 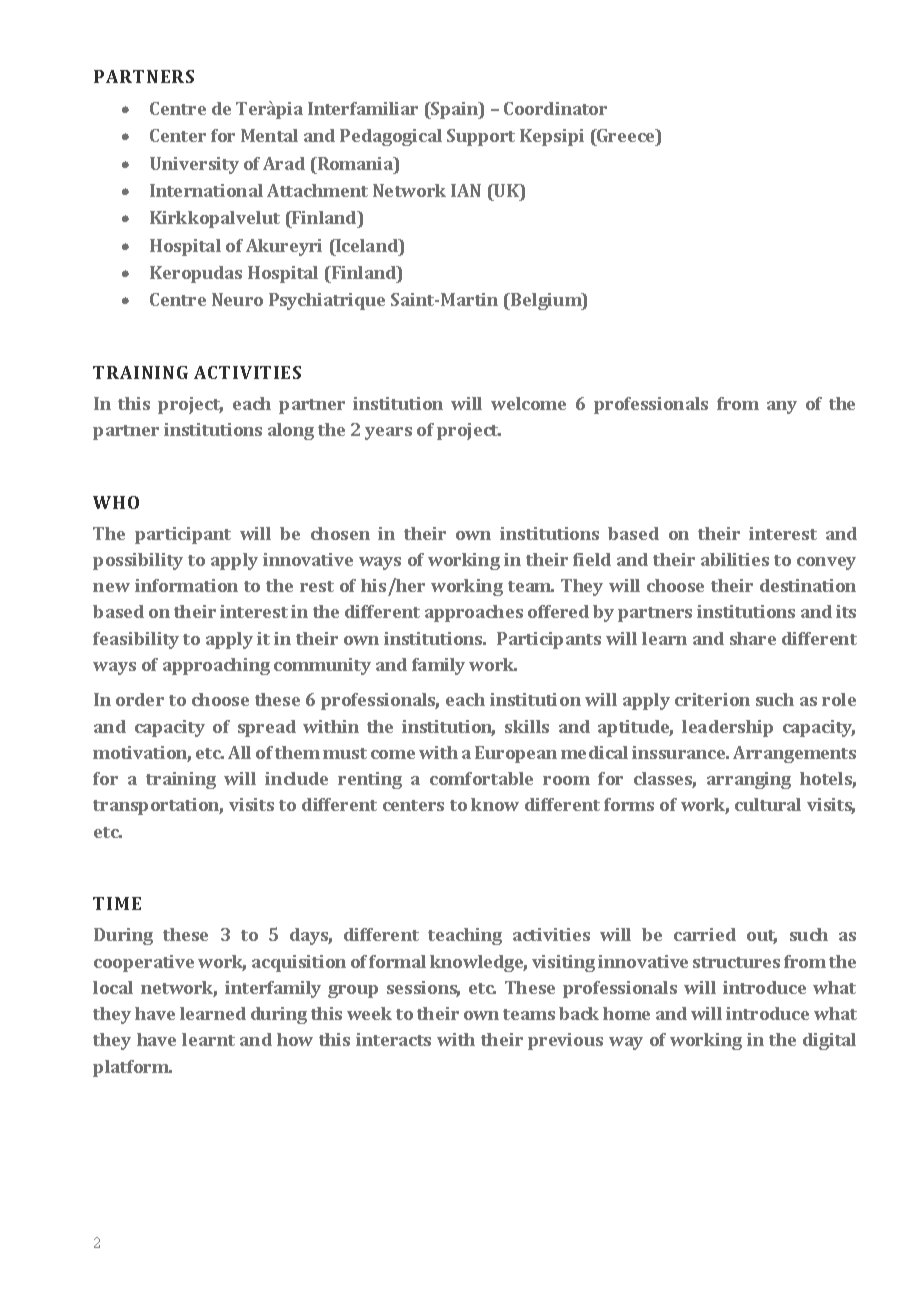 I want to click on abilities, so click(x=735, y=559).
